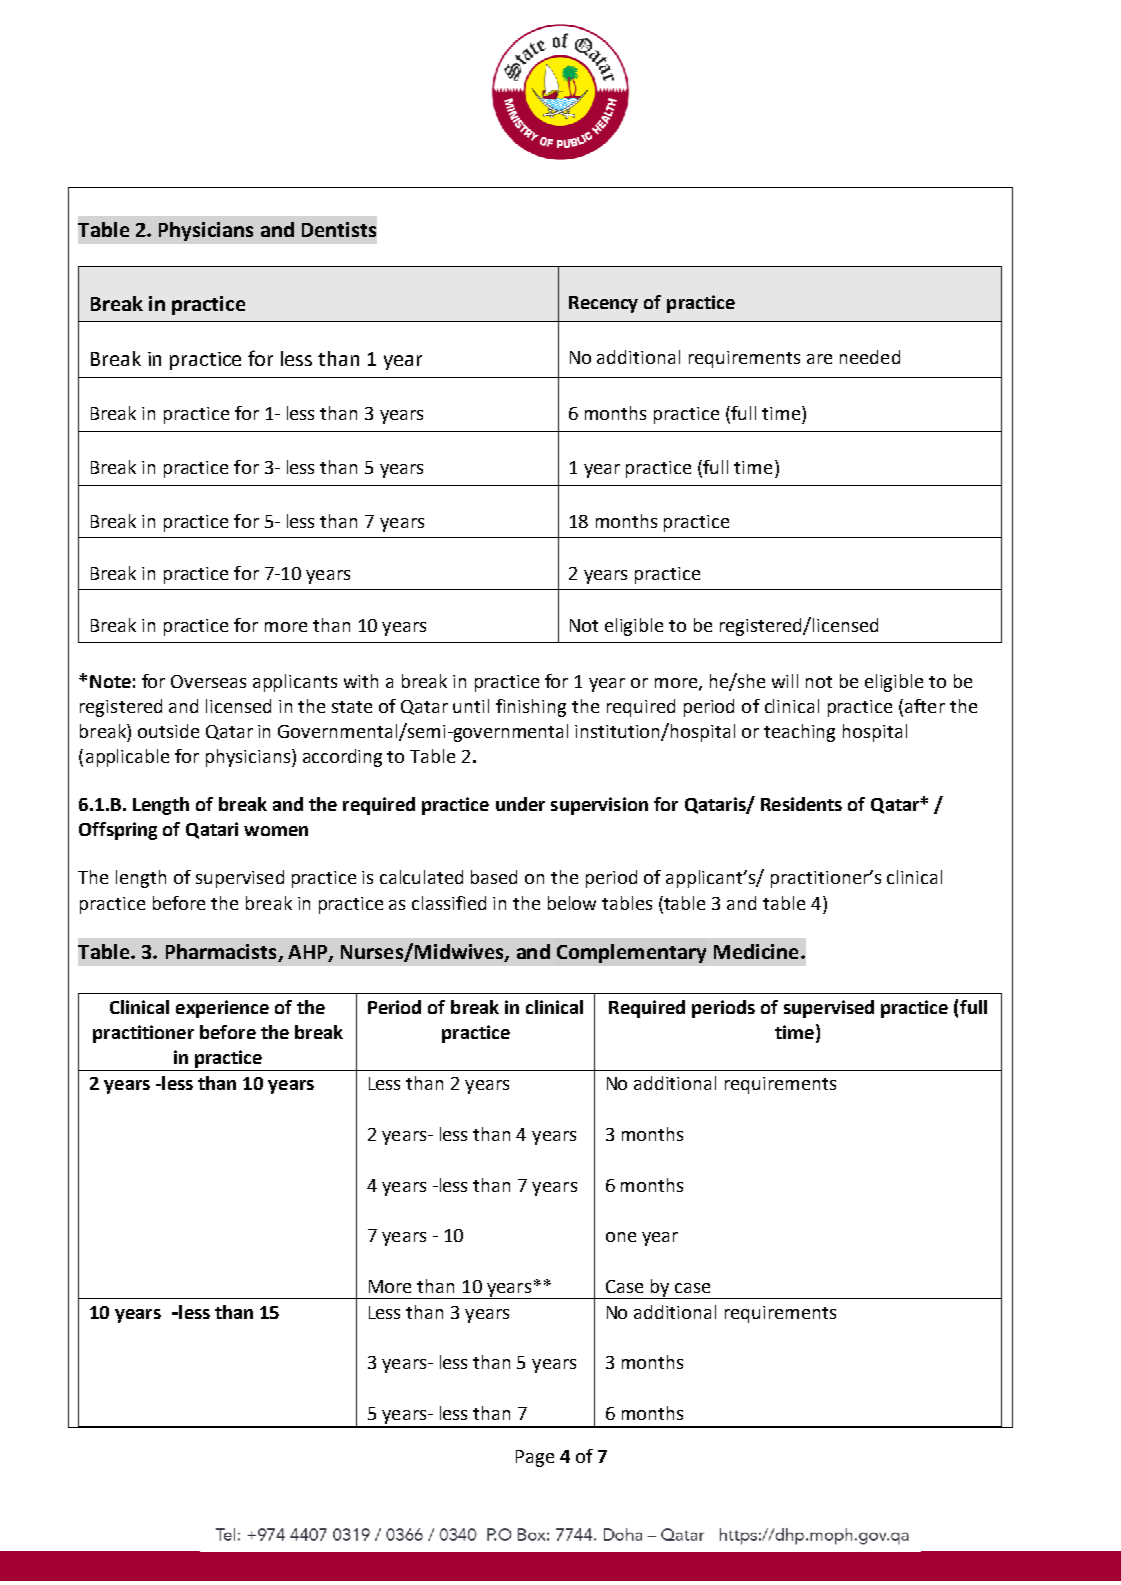 This page has height=1585, width=1121. What do you see at coordinates (222, 1009) in the page?
I see `experience` at bounding box center [222, 1009].
